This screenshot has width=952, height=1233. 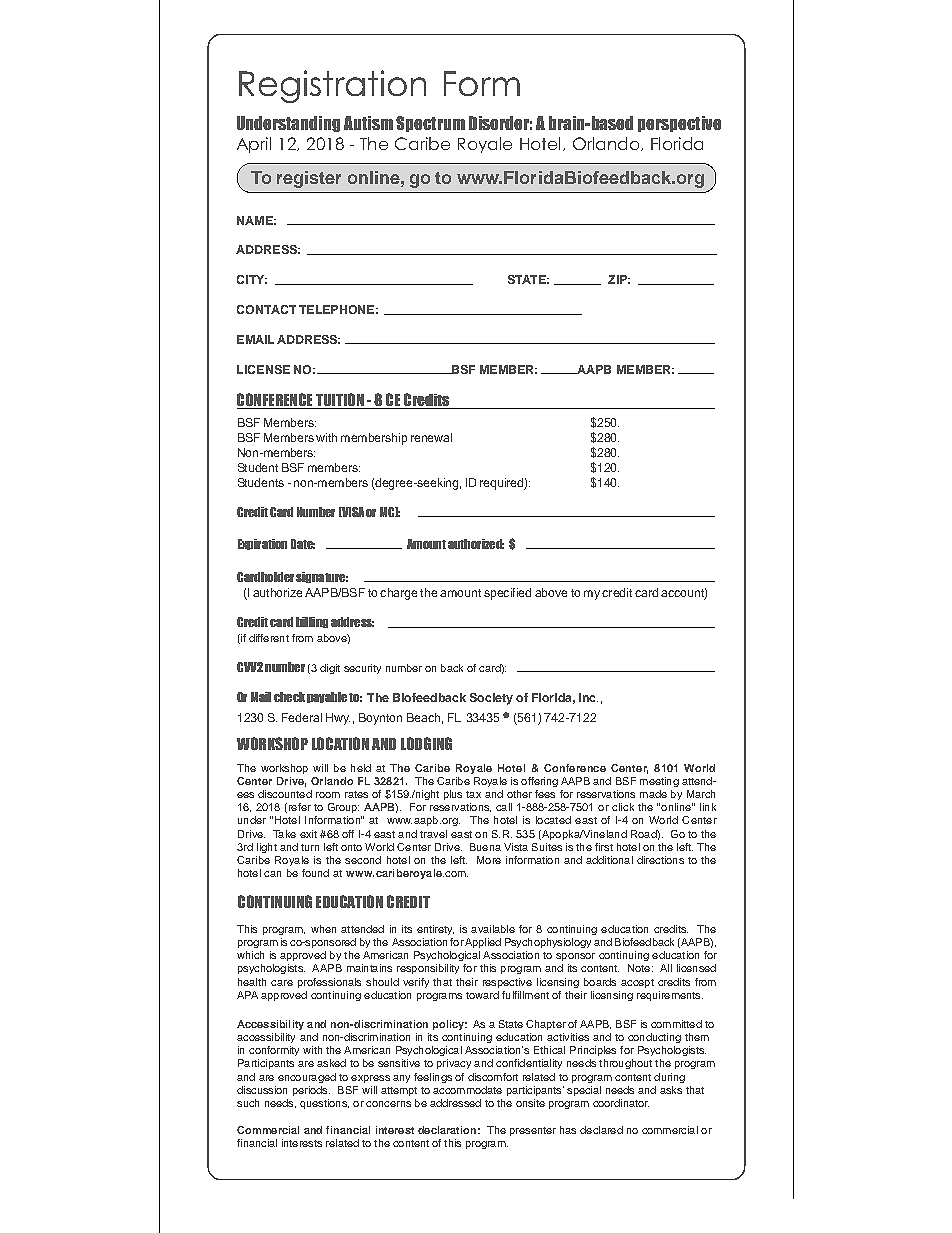 I want to click on charge, so click(x=398, y=594).
